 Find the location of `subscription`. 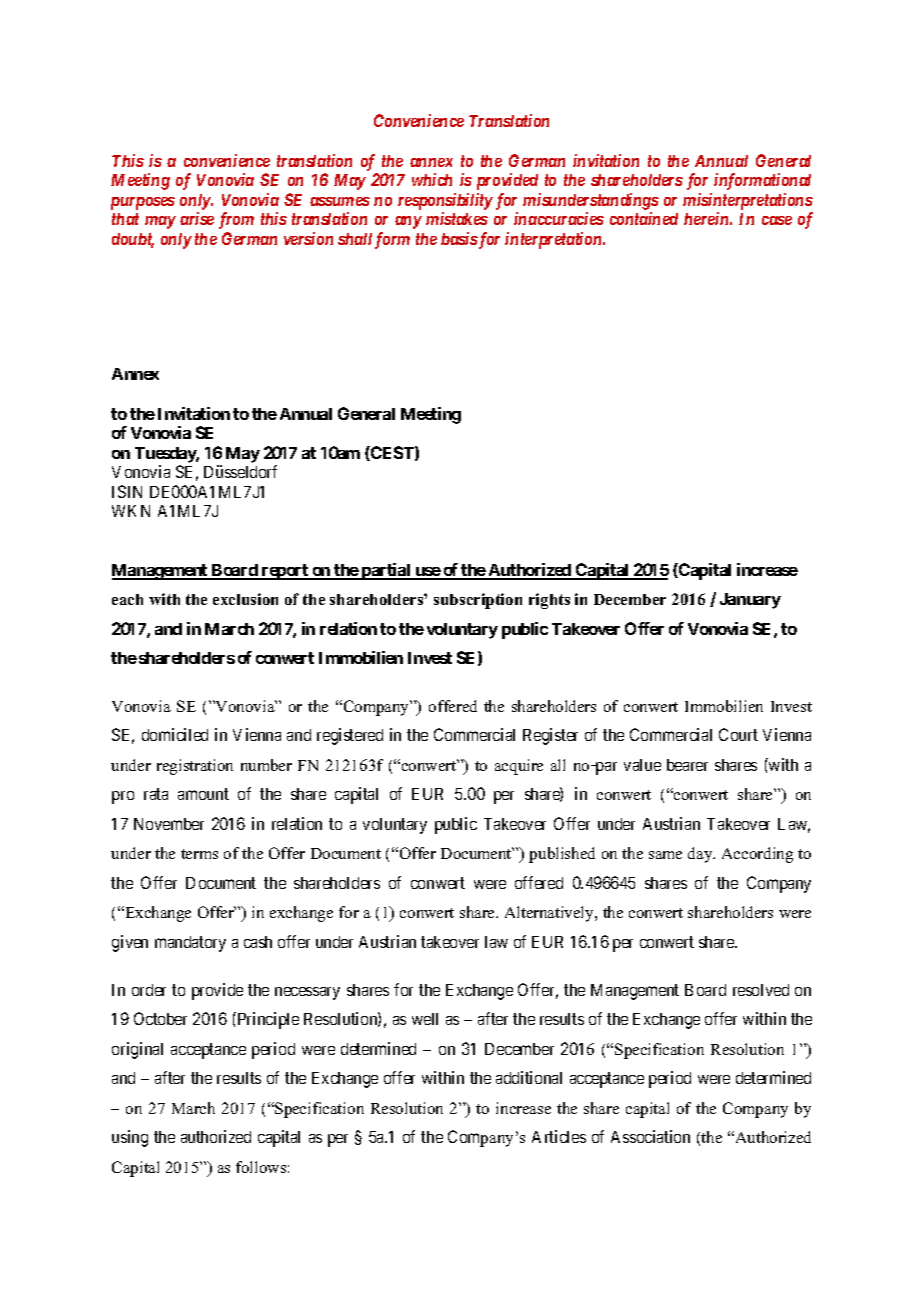

subscription is located at coordinates (478, 601).
